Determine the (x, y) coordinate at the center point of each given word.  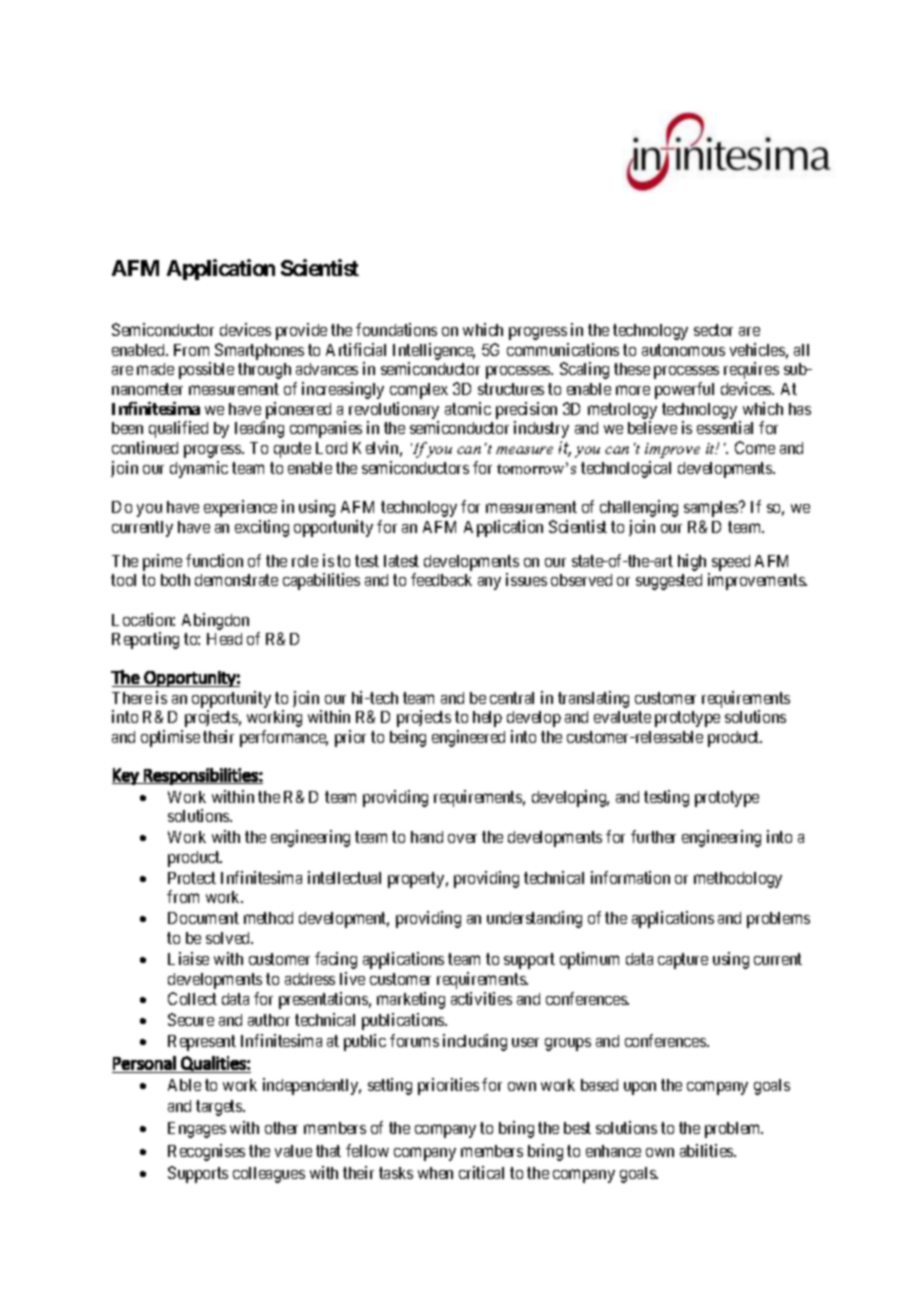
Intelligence (434, 351)
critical (481, 1172)
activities (481, 998)
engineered (468, 738)
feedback (441, 579)
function (214, 560)
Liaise (188, 958)
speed (731, 563)
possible (206, 370)
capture (683, 961)
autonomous (683, 350)
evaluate (622, 717)
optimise (170, 738)
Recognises (206, 1152)
